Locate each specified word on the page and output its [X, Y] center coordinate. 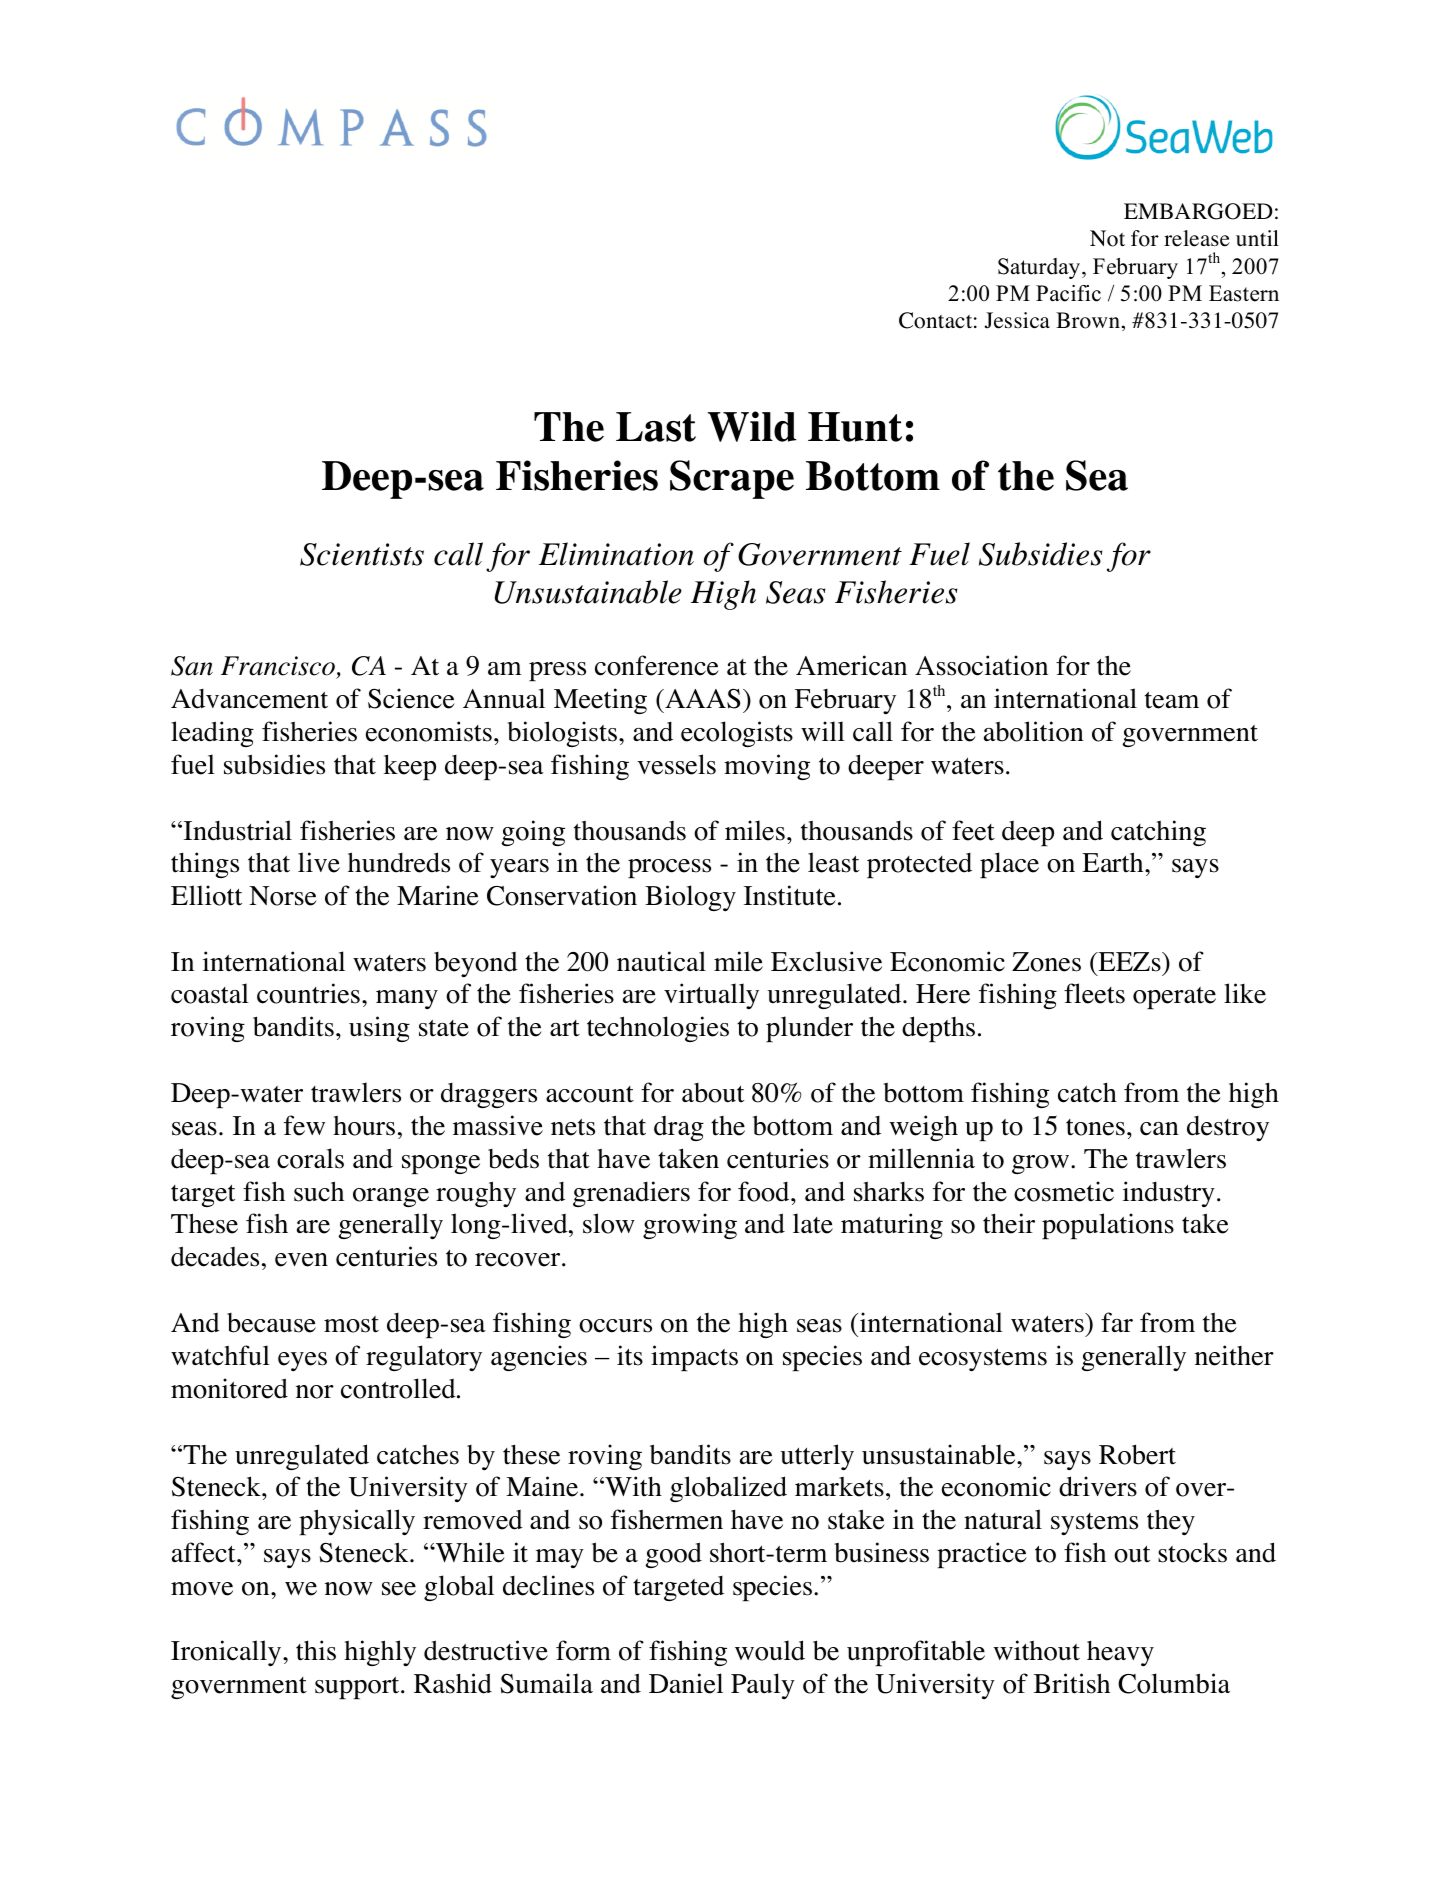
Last [656, 427]
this [316, 1650]
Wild [752, 426]
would [770, 1650]
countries [308, 993]
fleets [1094, 993]
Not [1107, 238]
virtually [711, 996]
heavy [1120, 1653]
